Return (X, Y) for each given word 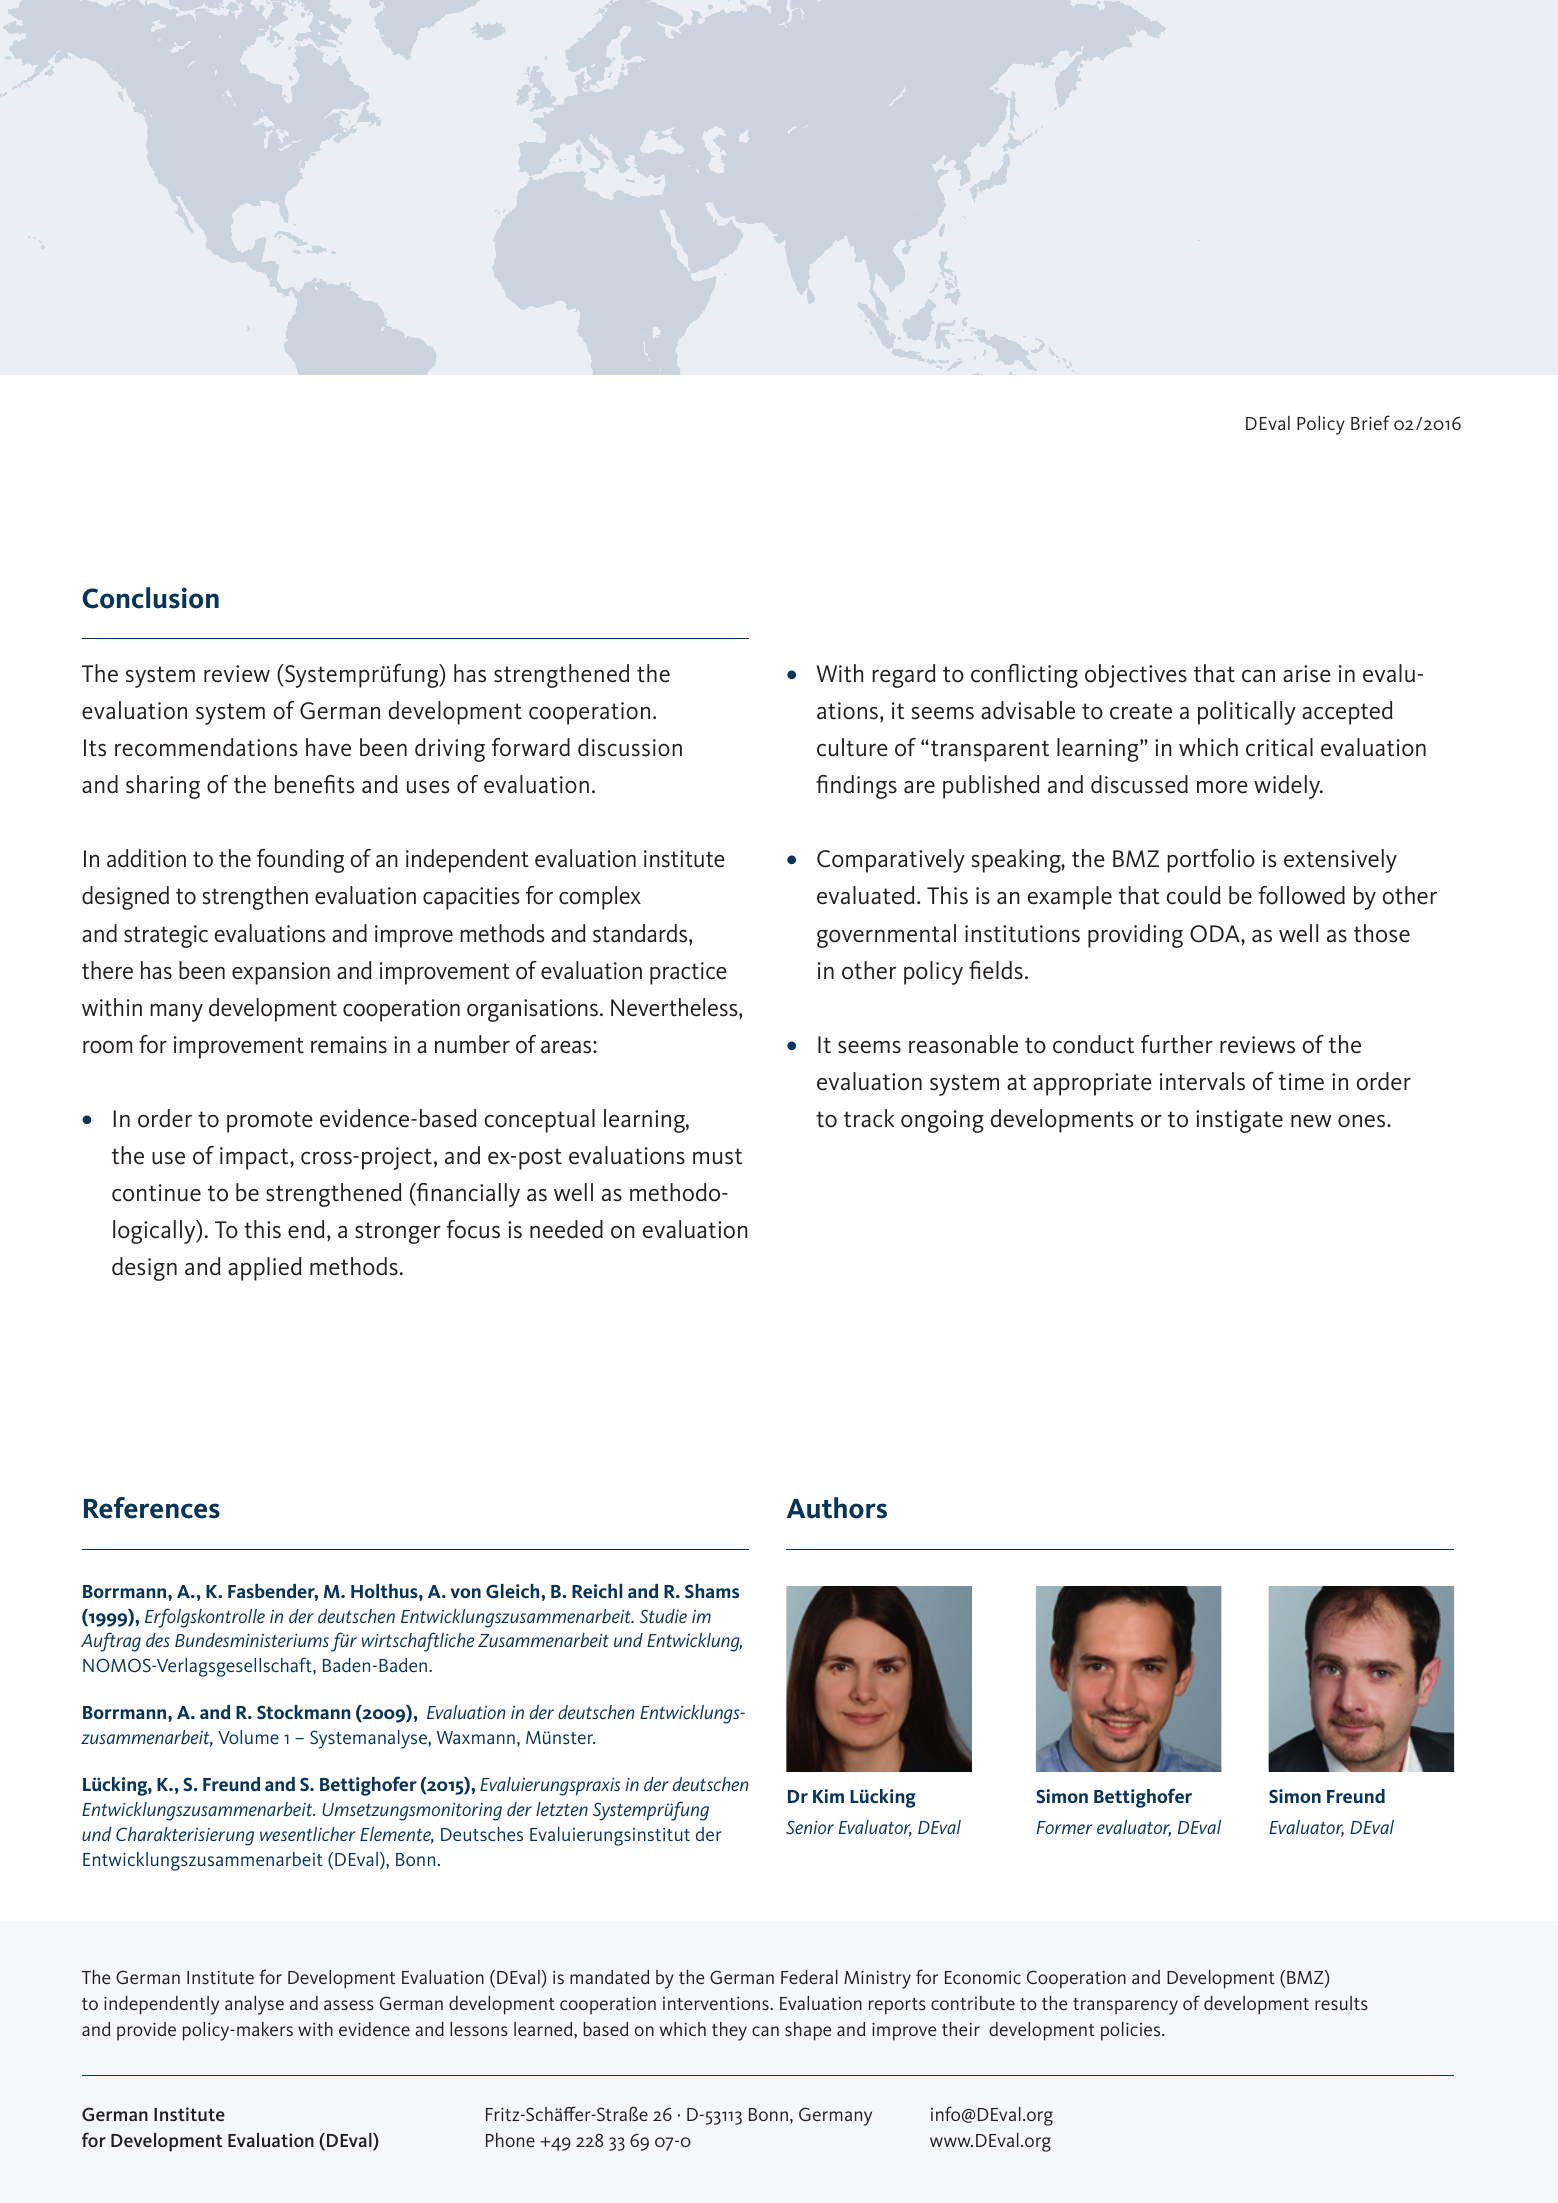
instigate (1239, 1121)
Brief (1370, 422)
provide (146, 2031)
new (1311, 1121)
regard (904, 676)
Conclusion (150, 598)
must (717, 1156)
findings (856, 787)
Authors (837, 1508)
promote (270, 1122)
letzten (562, 1809)
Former (1065, 1827)
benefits (315, 784)
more (1222, 787)
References (152, 1508)
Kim (828, 1796)
